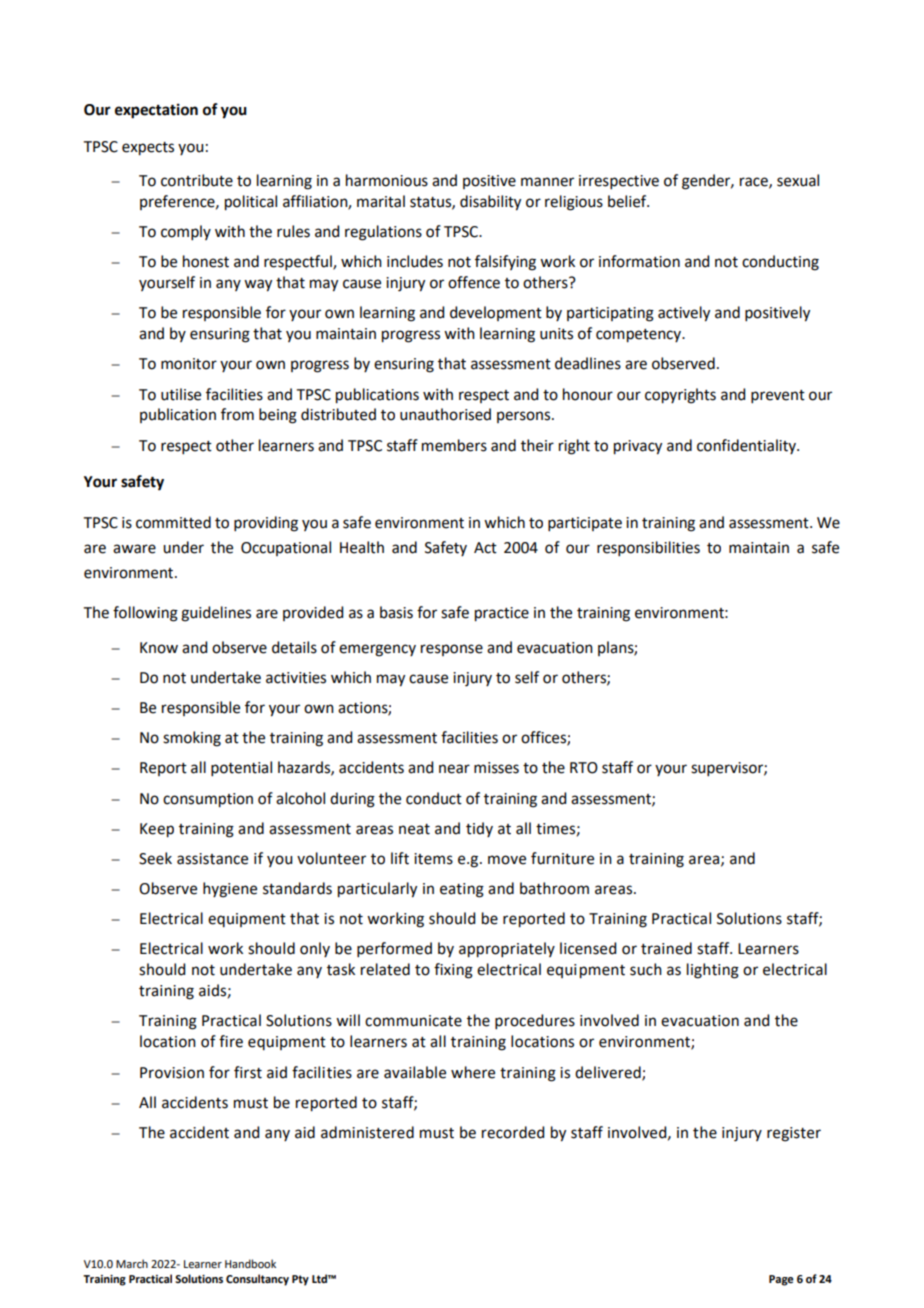  What do you see at coordinates (462, 890) in the screenshot?
I see `eating` at bounding box center [462, 890].
